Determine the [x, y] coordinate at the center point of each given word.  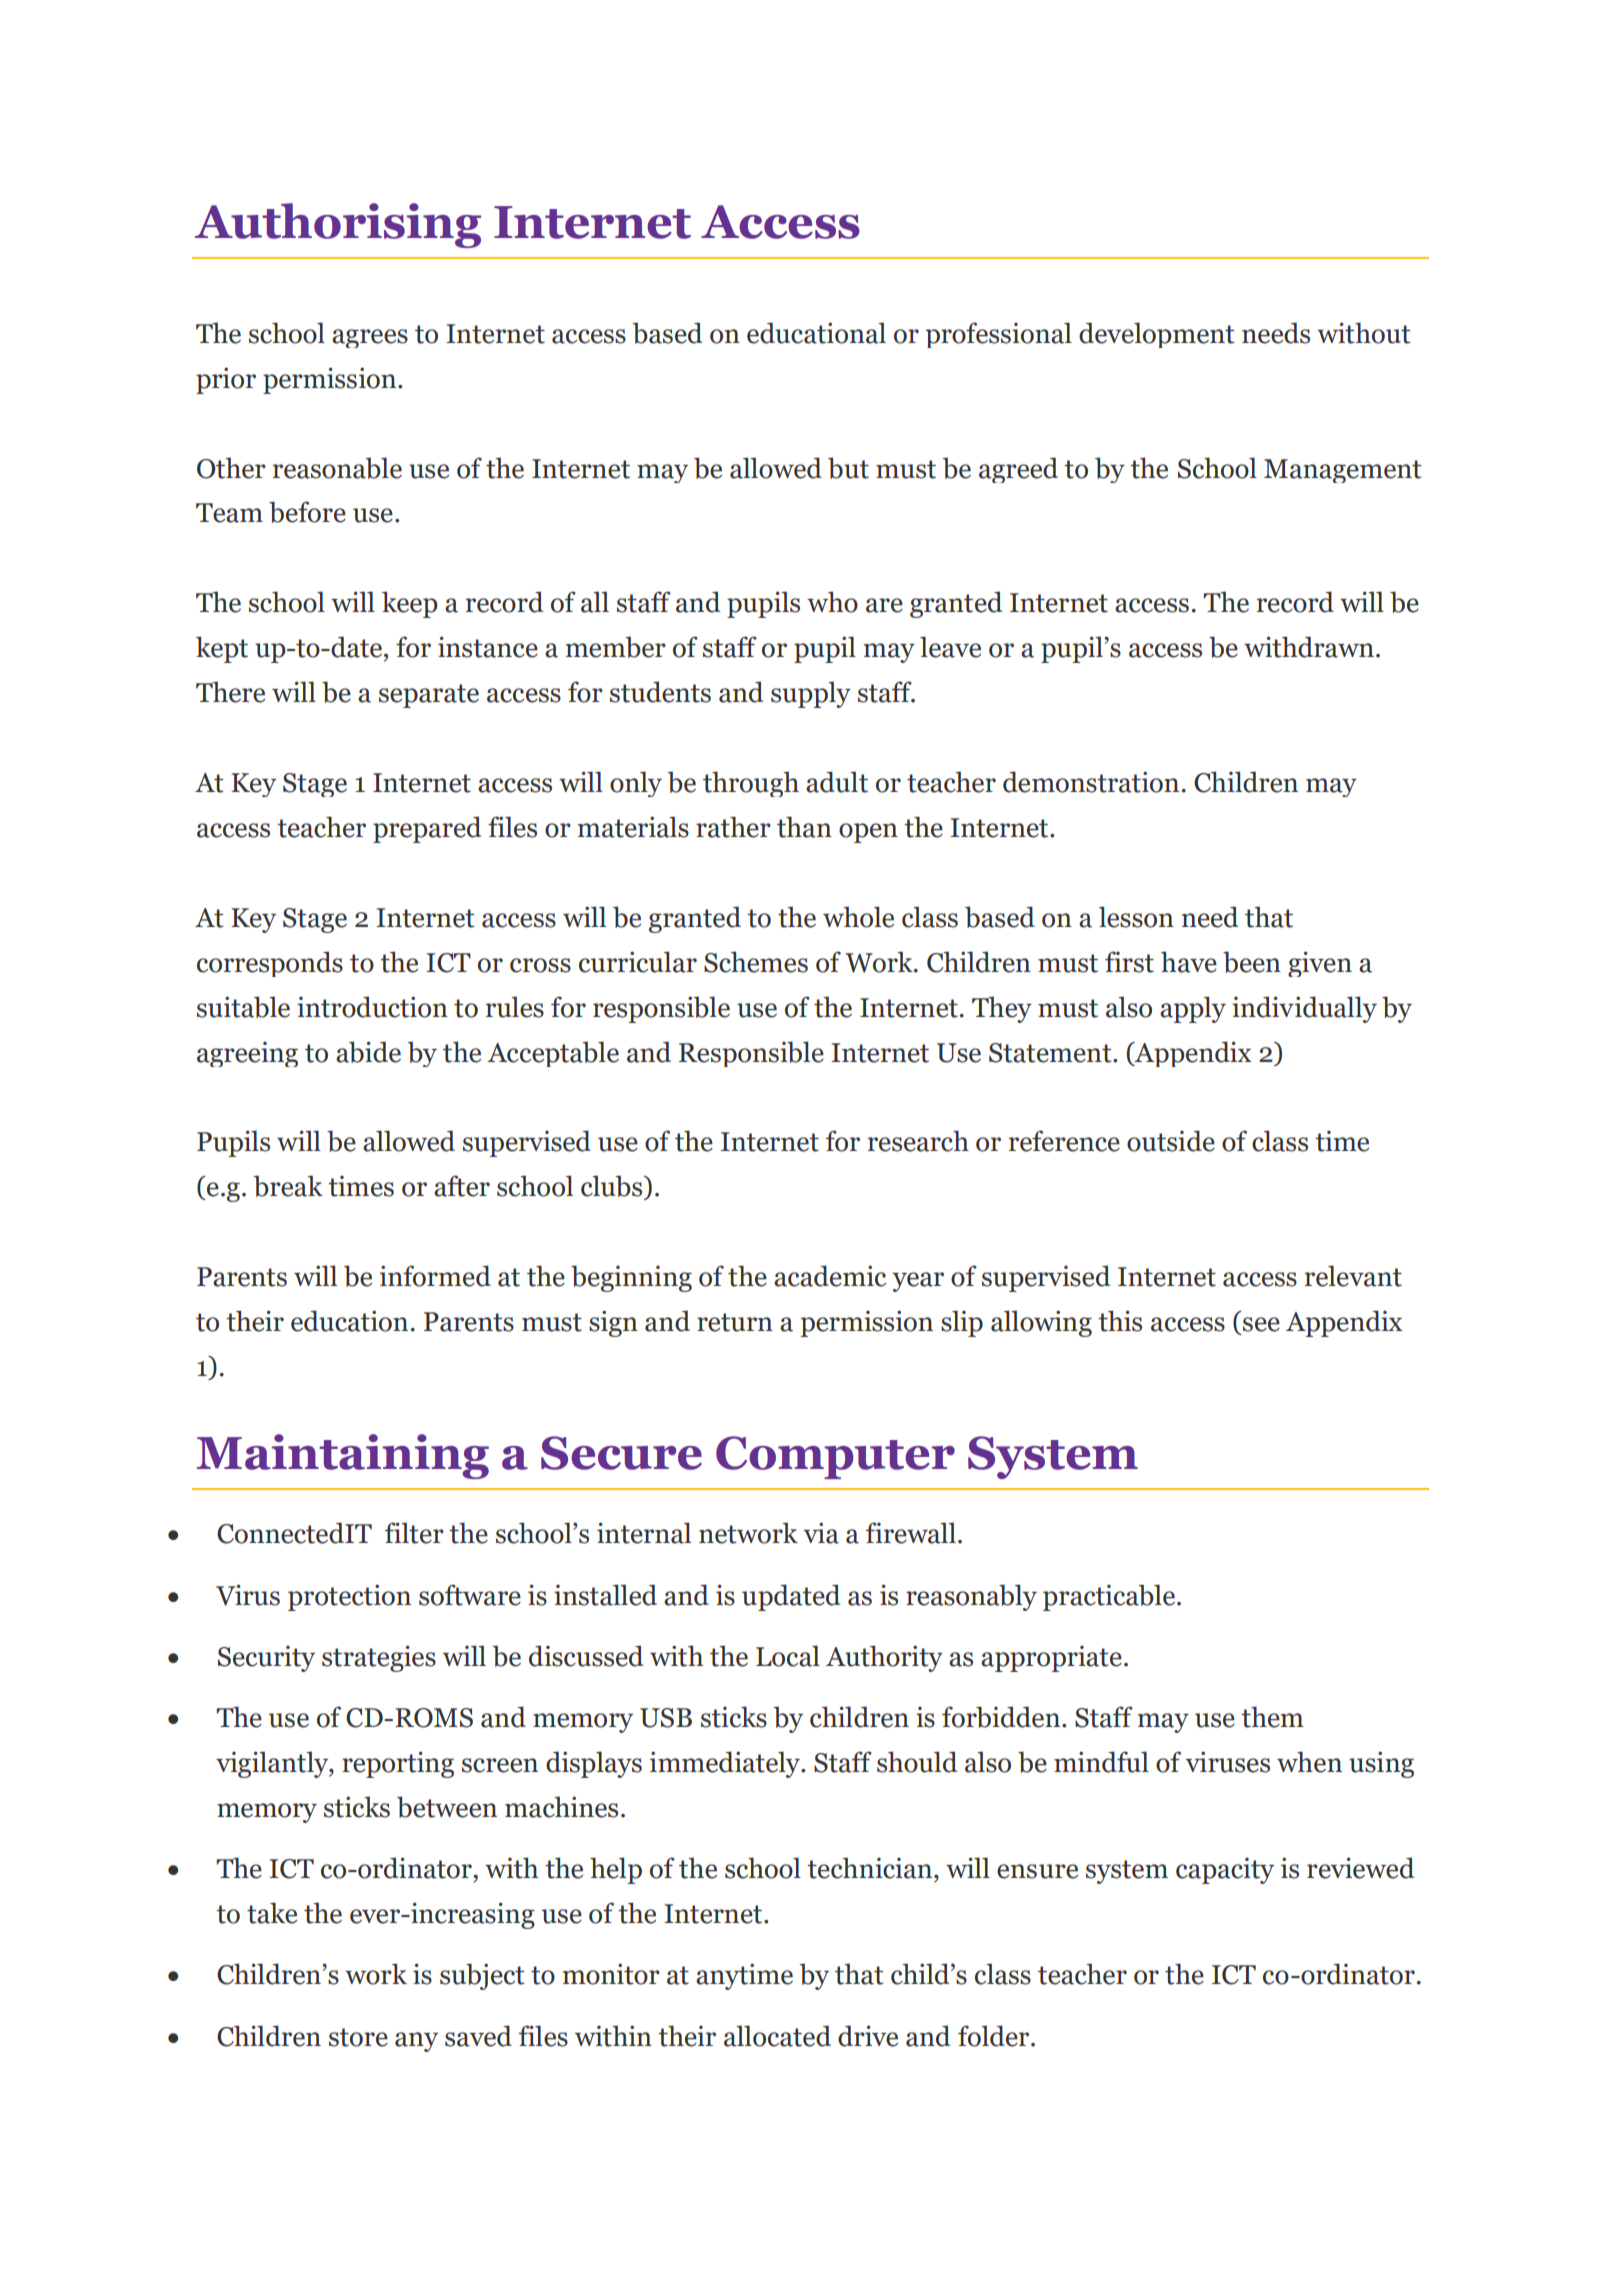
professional [999, 335]
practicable [1109, 1597]
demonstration [1091, 782]
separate [429, 696]
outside [1171, 1141]
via [821, 1533]
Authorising [338, 225]
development [1157, 335]
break [288, 1186]
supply [811, 694]
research [918, 1141]
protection [349, 1597]
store [358, 2037]
